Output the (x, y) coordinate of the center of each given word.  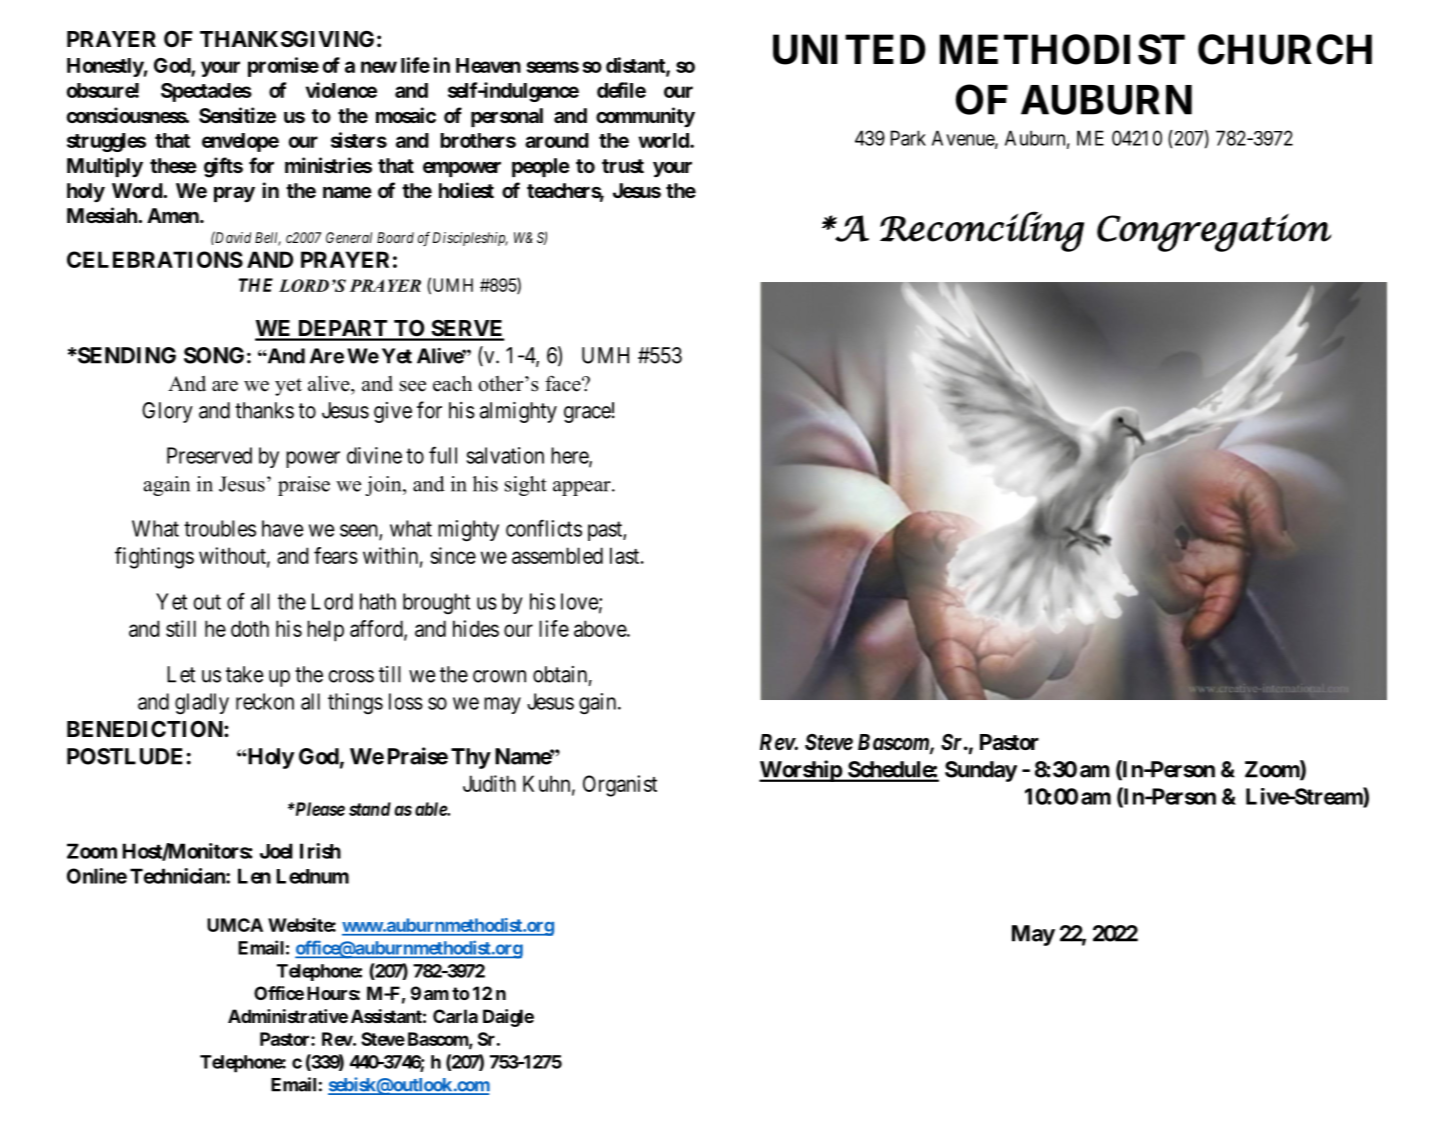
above (601, 628)
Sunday (981, 771)
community (645, 117)
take (244, 674)
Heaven (488, 65)
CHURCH (1285, 49)
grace (587, 414)
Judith (489, 783)
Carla (455, 1016)
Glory (167, 412)
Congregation (1214, 232)
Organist (620, 786)
